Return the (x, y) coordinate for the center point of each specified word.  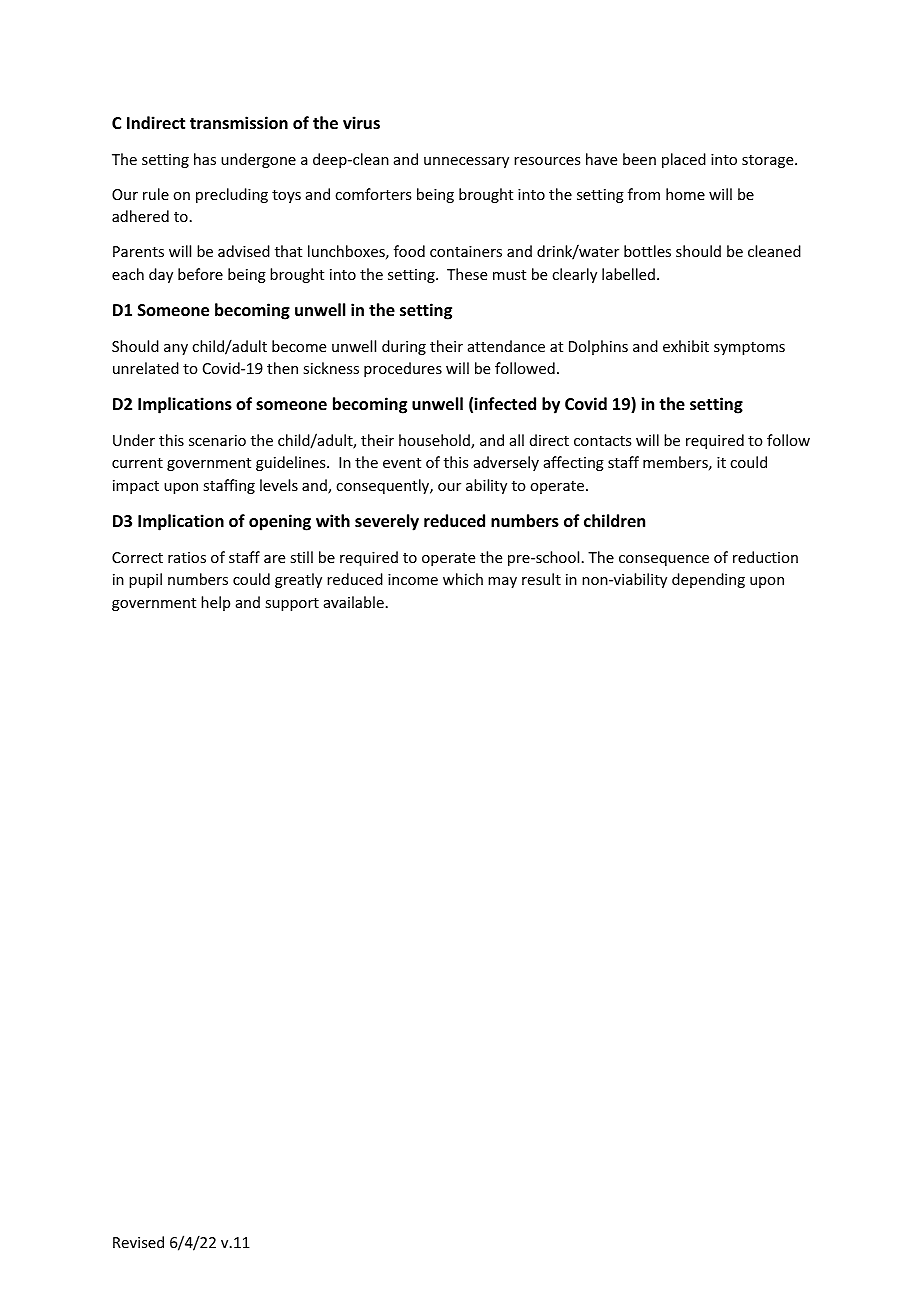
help (215, 603)
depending (708, 580)
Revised (138, 1242)
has (205, 159)
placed (684, 160)
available (354, 602)
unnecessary (466, 162)
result (541, 579)
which (463, 579)
